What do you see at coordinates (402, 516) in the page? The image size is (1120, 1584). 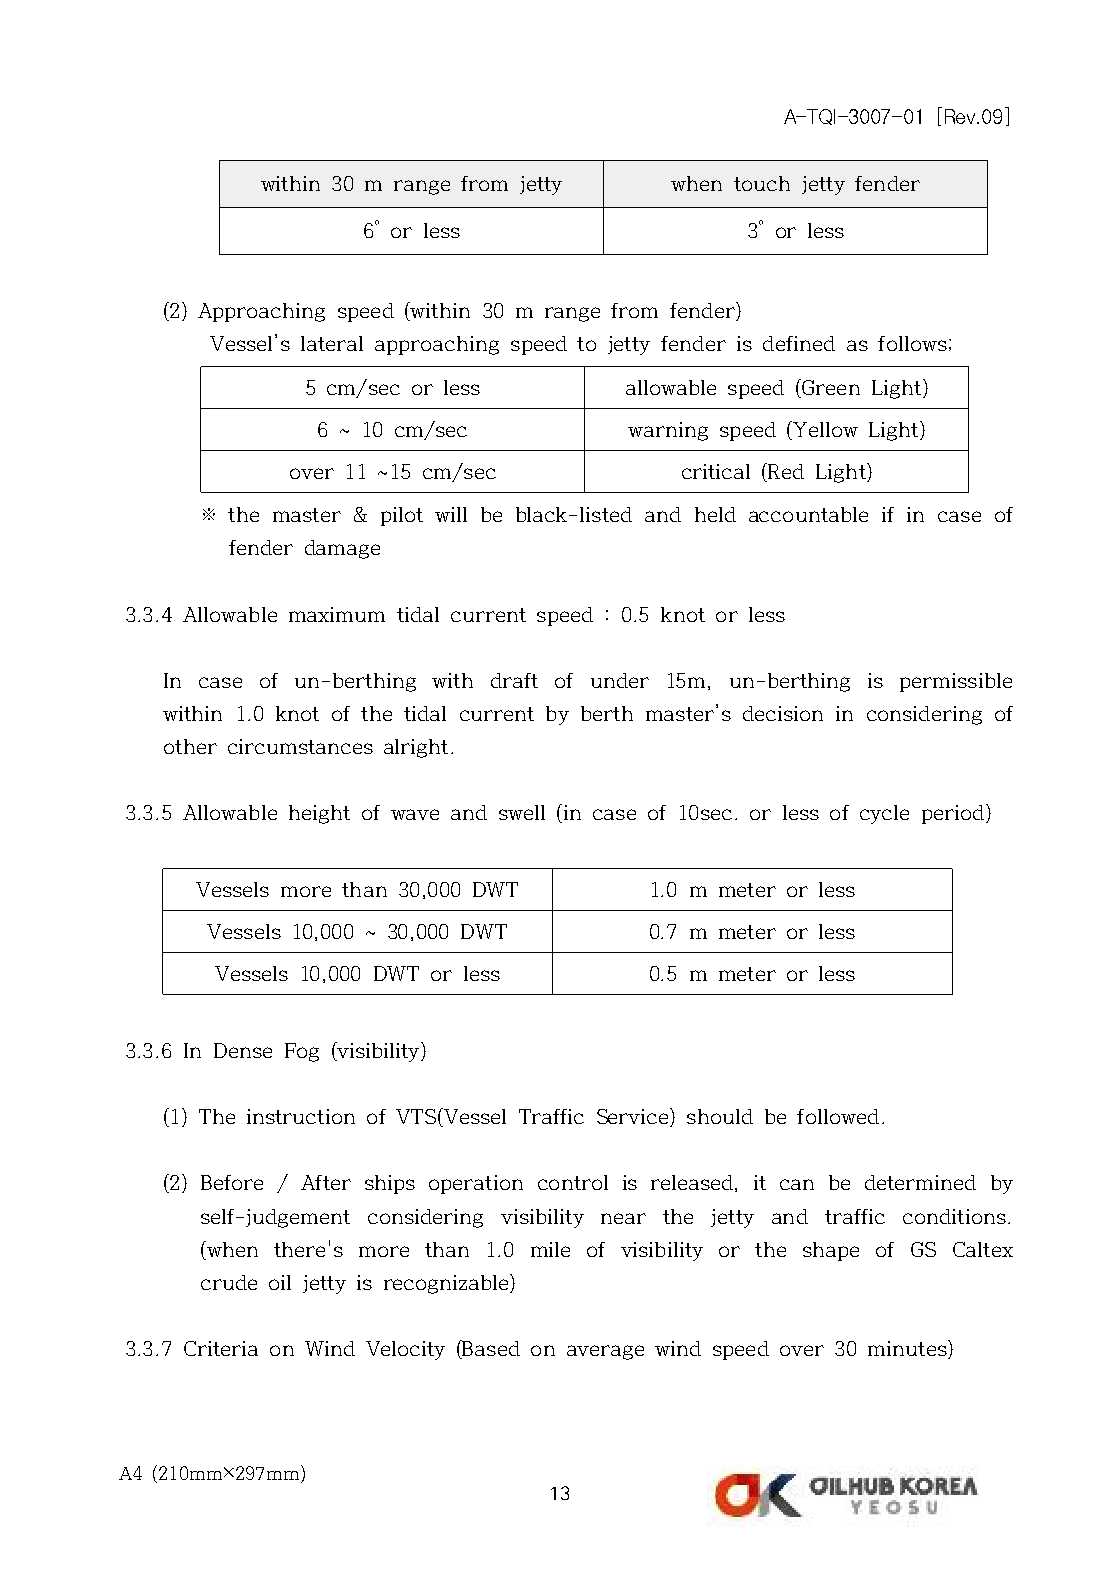 I see `pilot` at bounding box center [402, 516].
